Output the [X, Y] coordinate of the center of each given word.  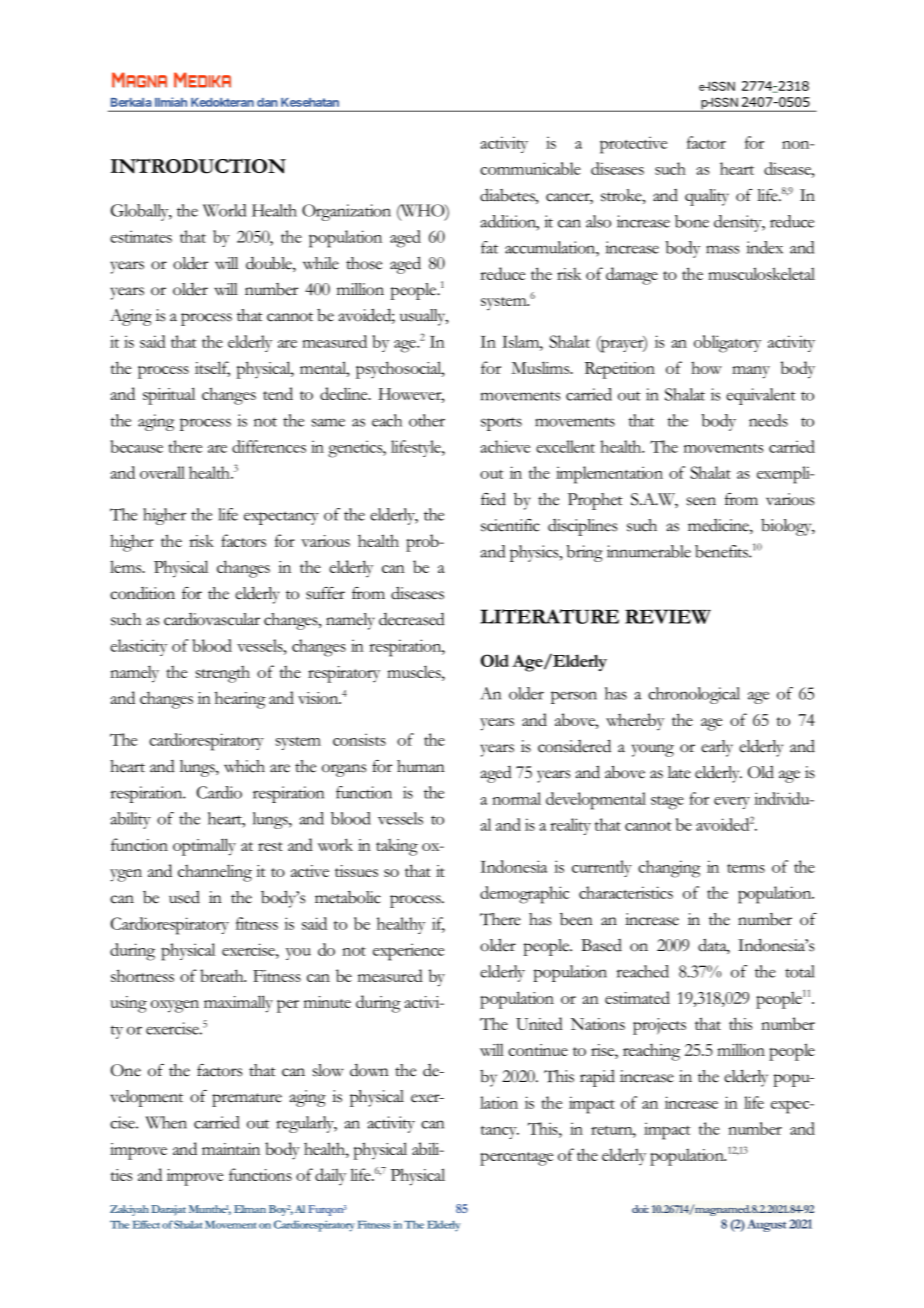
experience [408, 952]
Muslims [541, 367]
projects [659, 1026]
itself [212, 368]
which [244, 766]
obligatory [727, 344]
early [717, 748]
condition [142, 593]
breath [223, 975]
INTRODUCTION [198, 166]
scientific [510, 525]
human [421, 766]
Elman [250, 1209]
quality [707, 197]
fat [489, 247]
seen [701, 501]
